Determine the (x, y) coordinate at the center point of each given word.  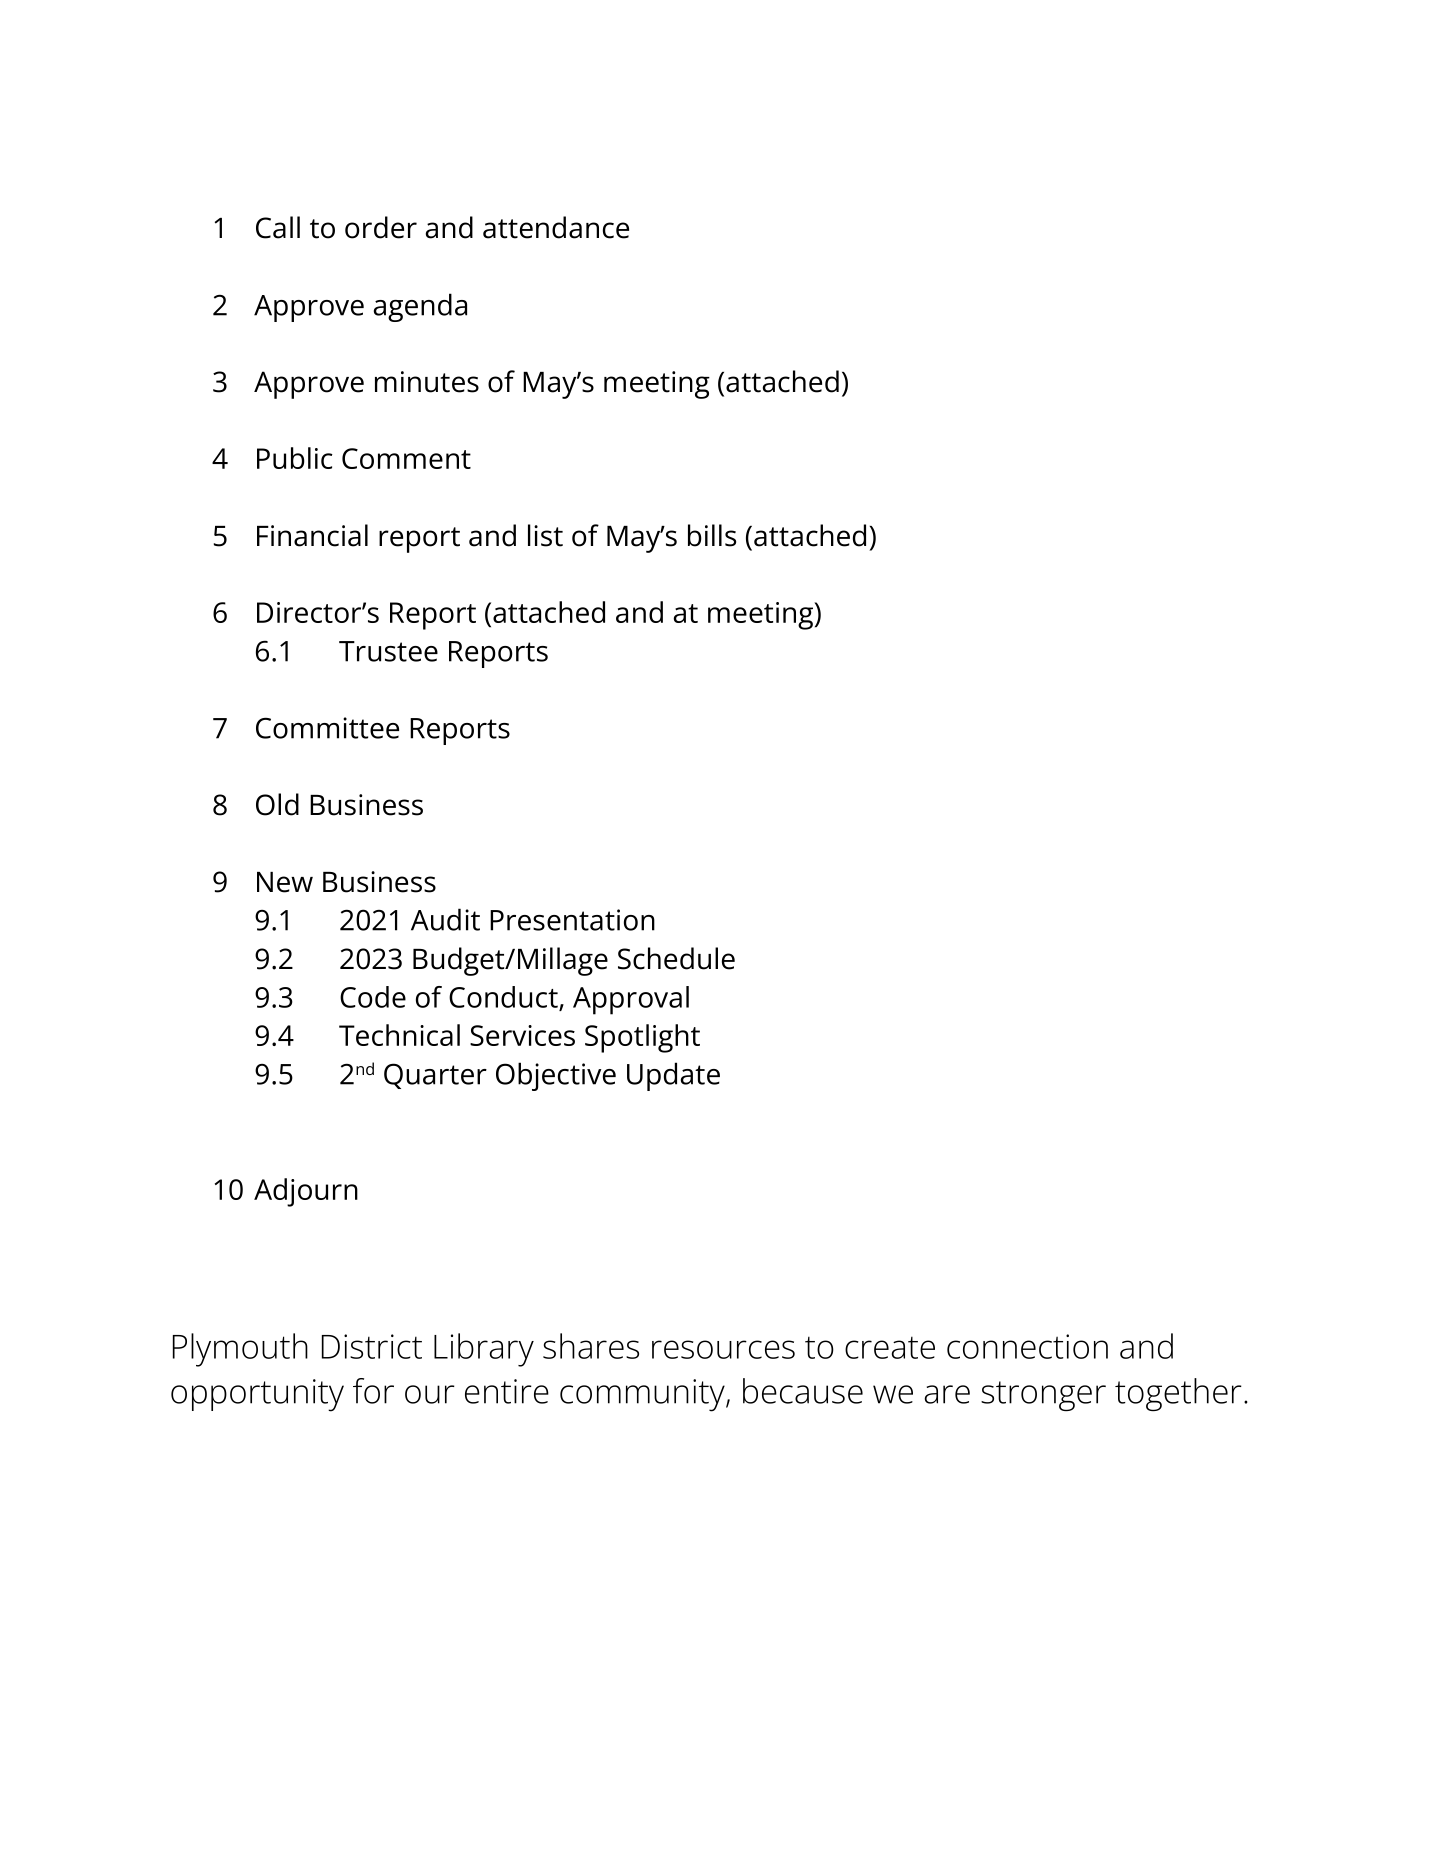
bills (712, 535)
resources (723, 1349)
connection (1027, 1346)
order (381, 227)
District (372, 1346)
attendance (556, 227)
